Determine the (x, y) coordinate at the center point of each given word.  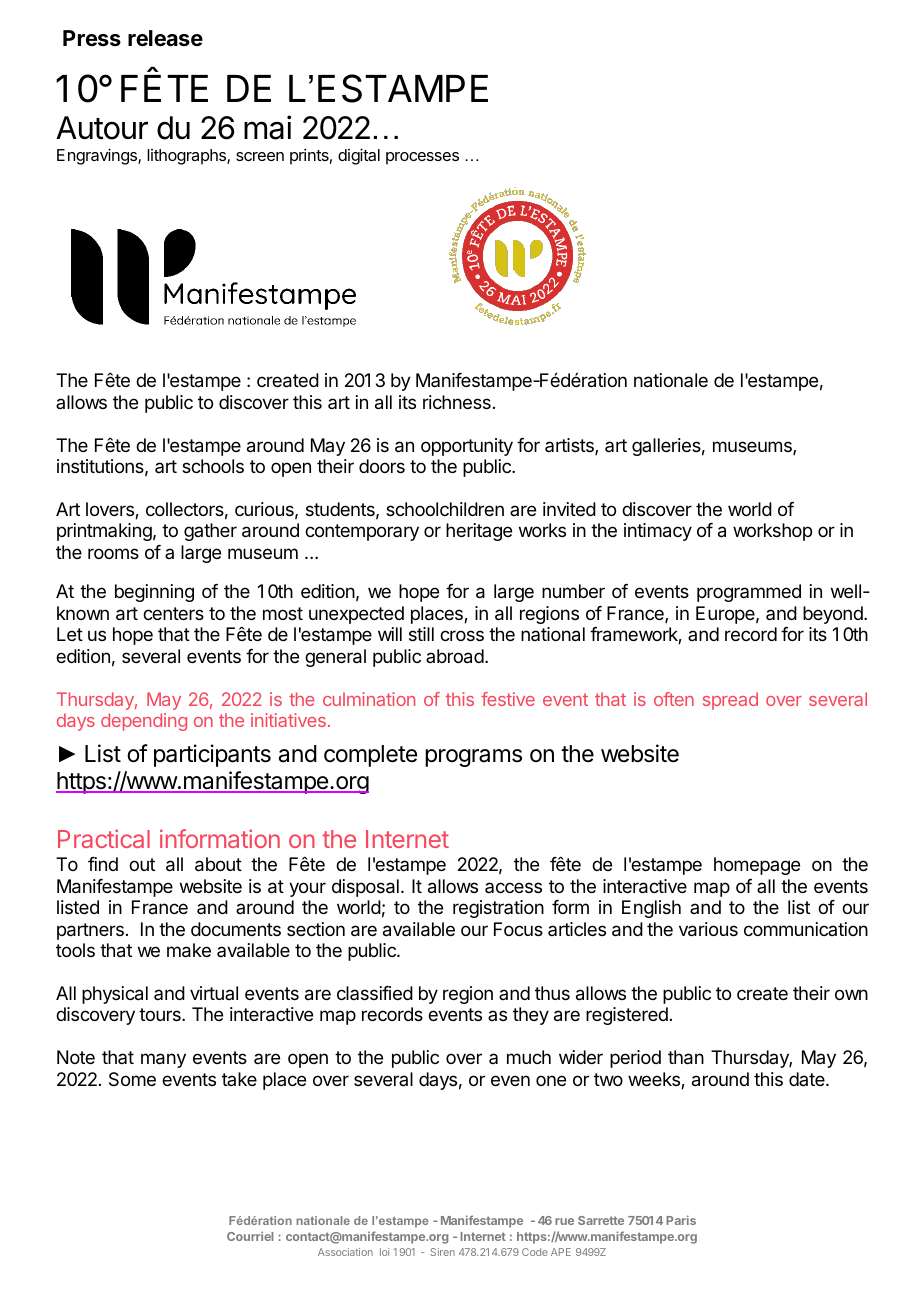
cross (462, 635)
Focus (518, 929)
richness (457, 402)
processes (422, 158)
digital (359, 156)
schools (213, 466)
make (189, 950)
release (165, 38)
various (708, 929)
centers (173, 613)
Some (132, 1079)
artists (570, 446)
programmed (749, 593)
